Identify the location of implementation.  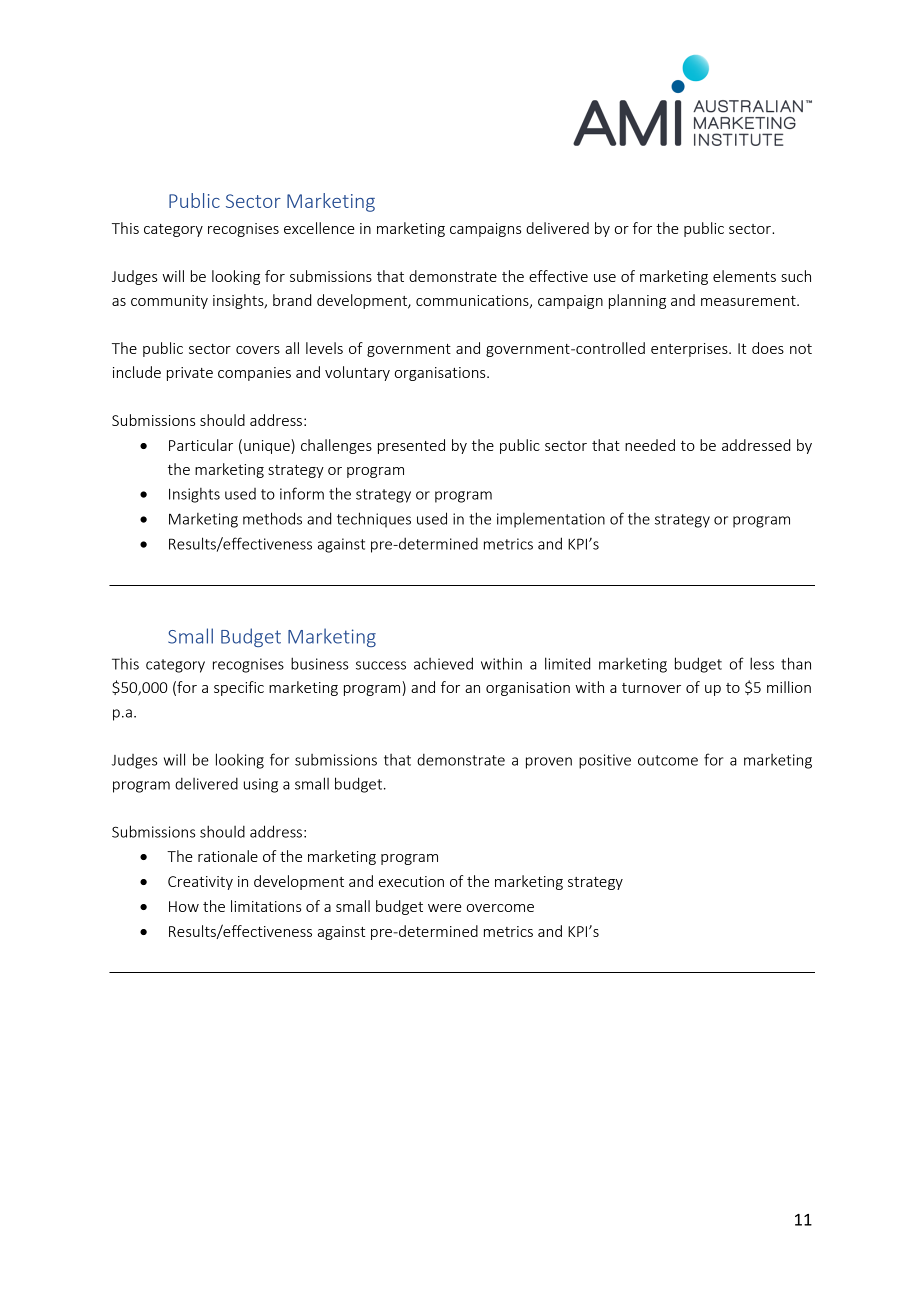
(551, 520).
